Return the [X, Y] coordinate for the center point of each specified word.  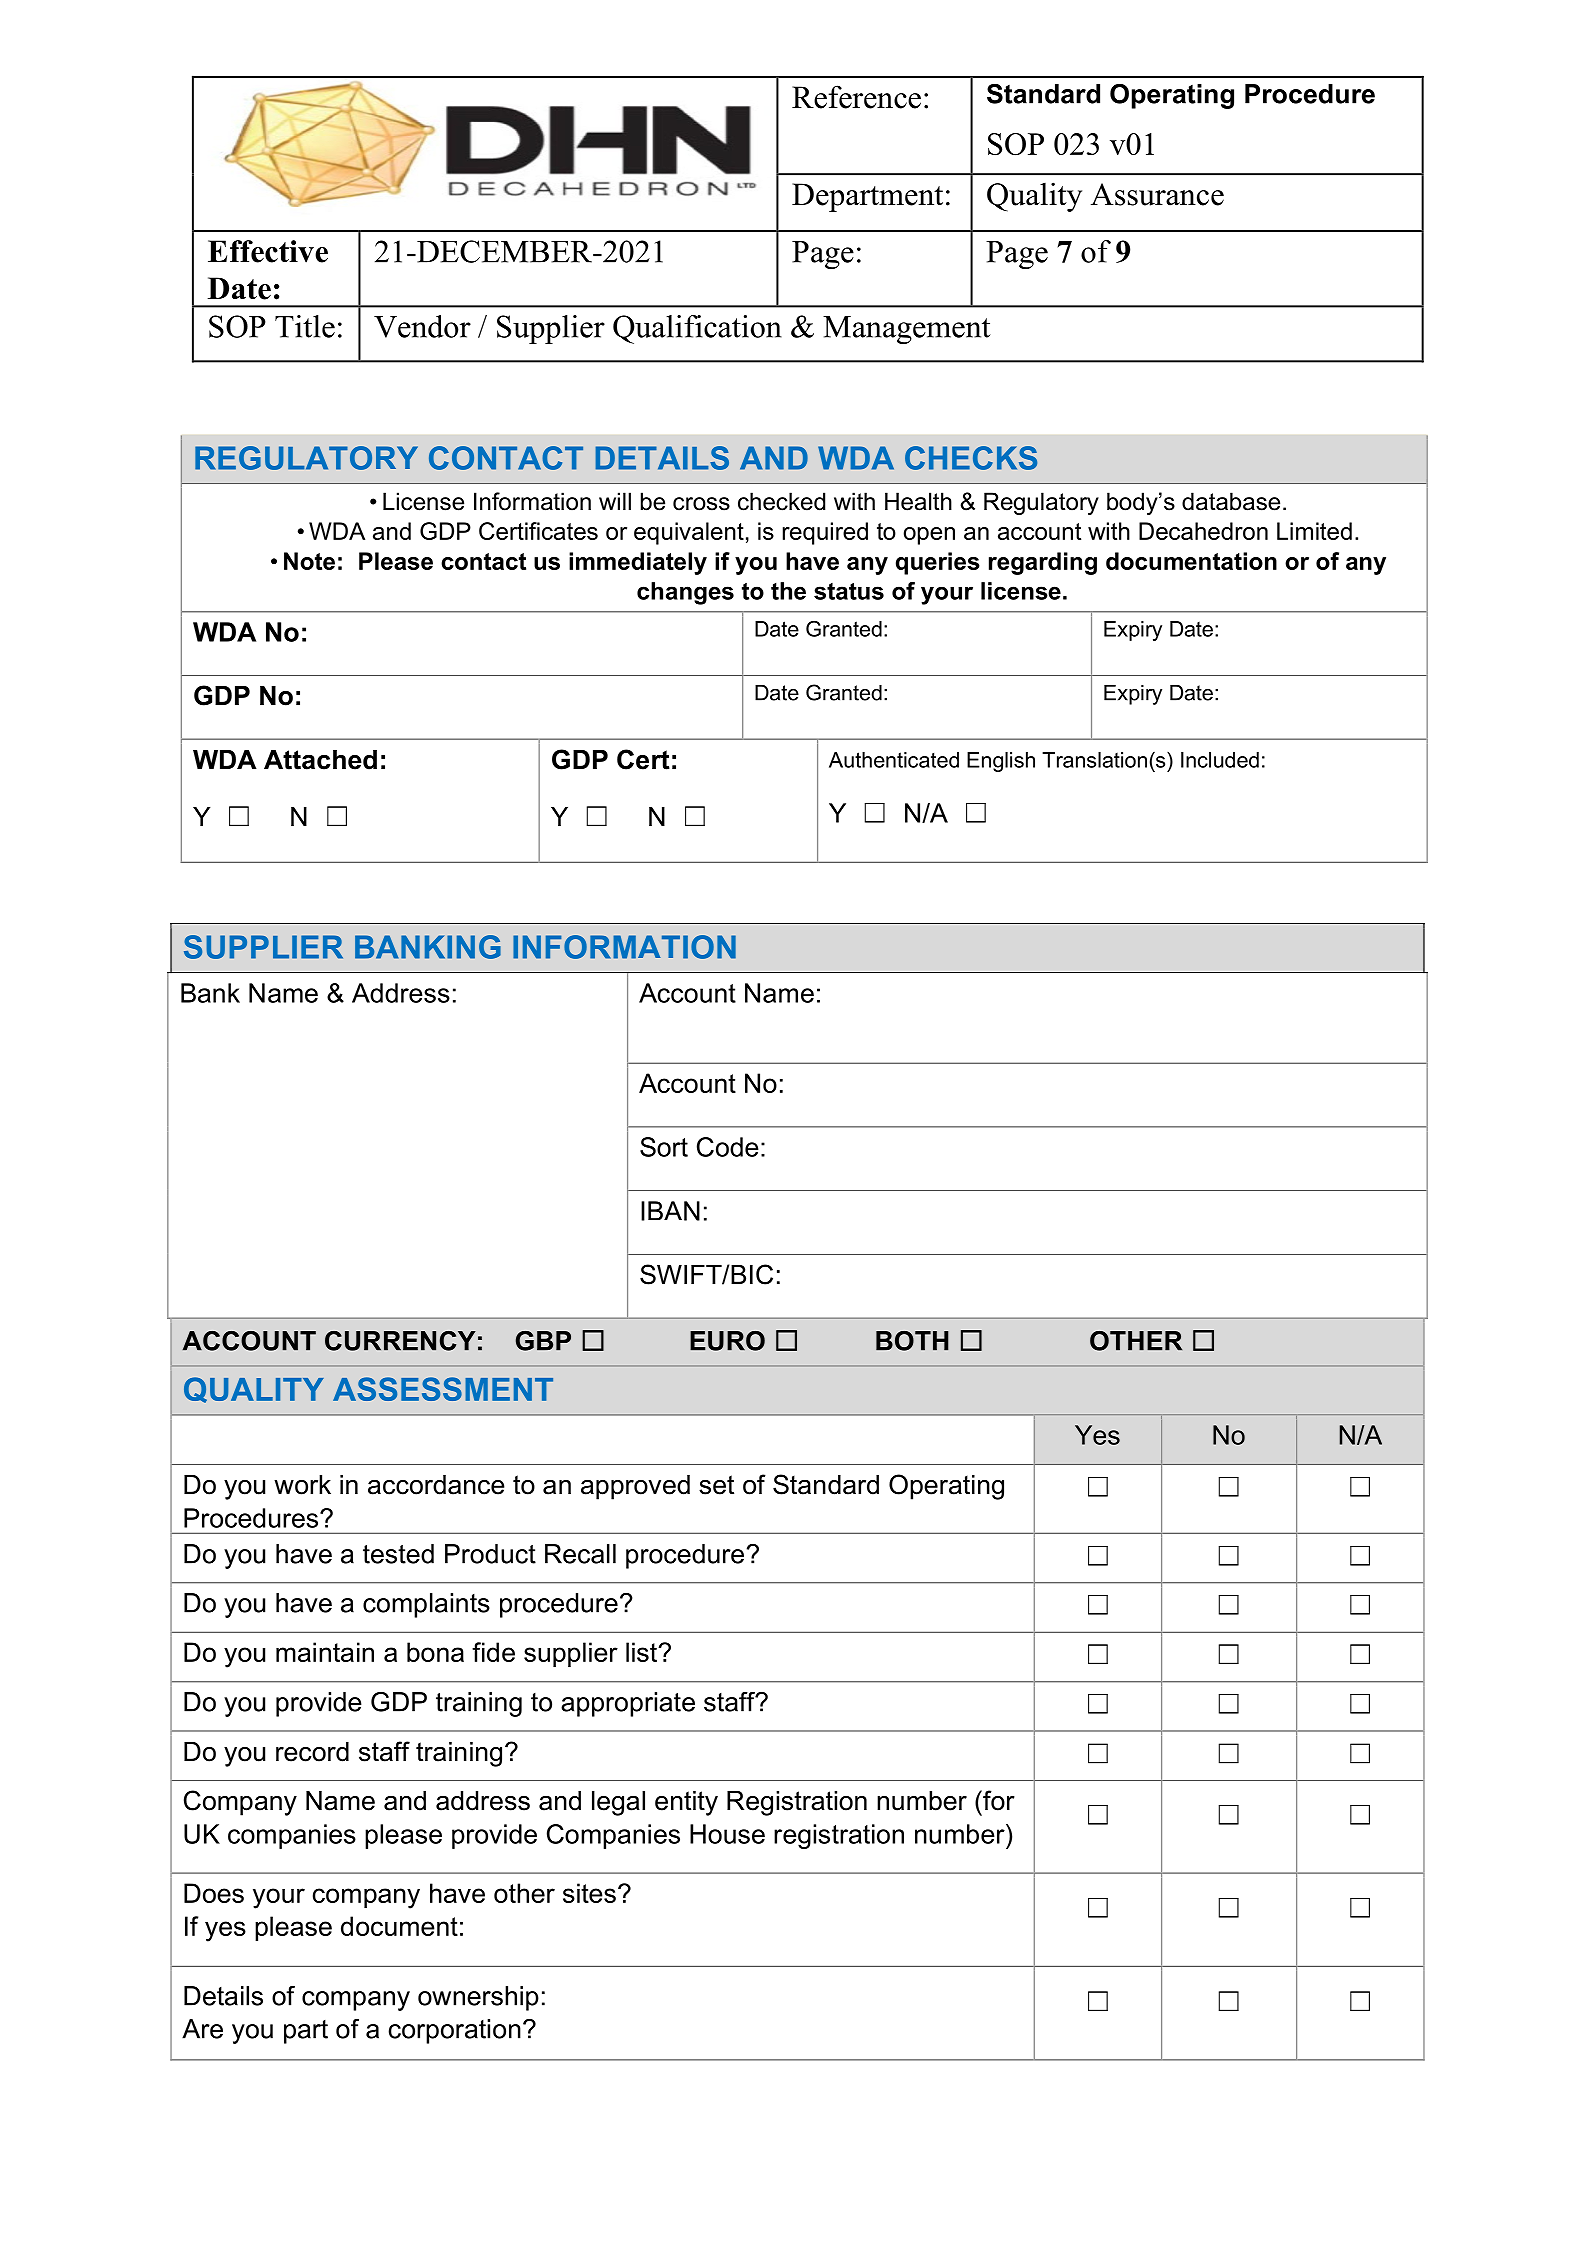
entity [686, 1803]
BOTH [912, 1341]
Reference [856, 97]
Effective [268, 251]
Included [1220, 760]
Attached [320, 760]
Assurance [1157, 194]
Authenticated [894, 760]
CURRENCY [400, 1341]
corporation [455, 2031]
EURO [727, 1341]
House [727, 1834]
